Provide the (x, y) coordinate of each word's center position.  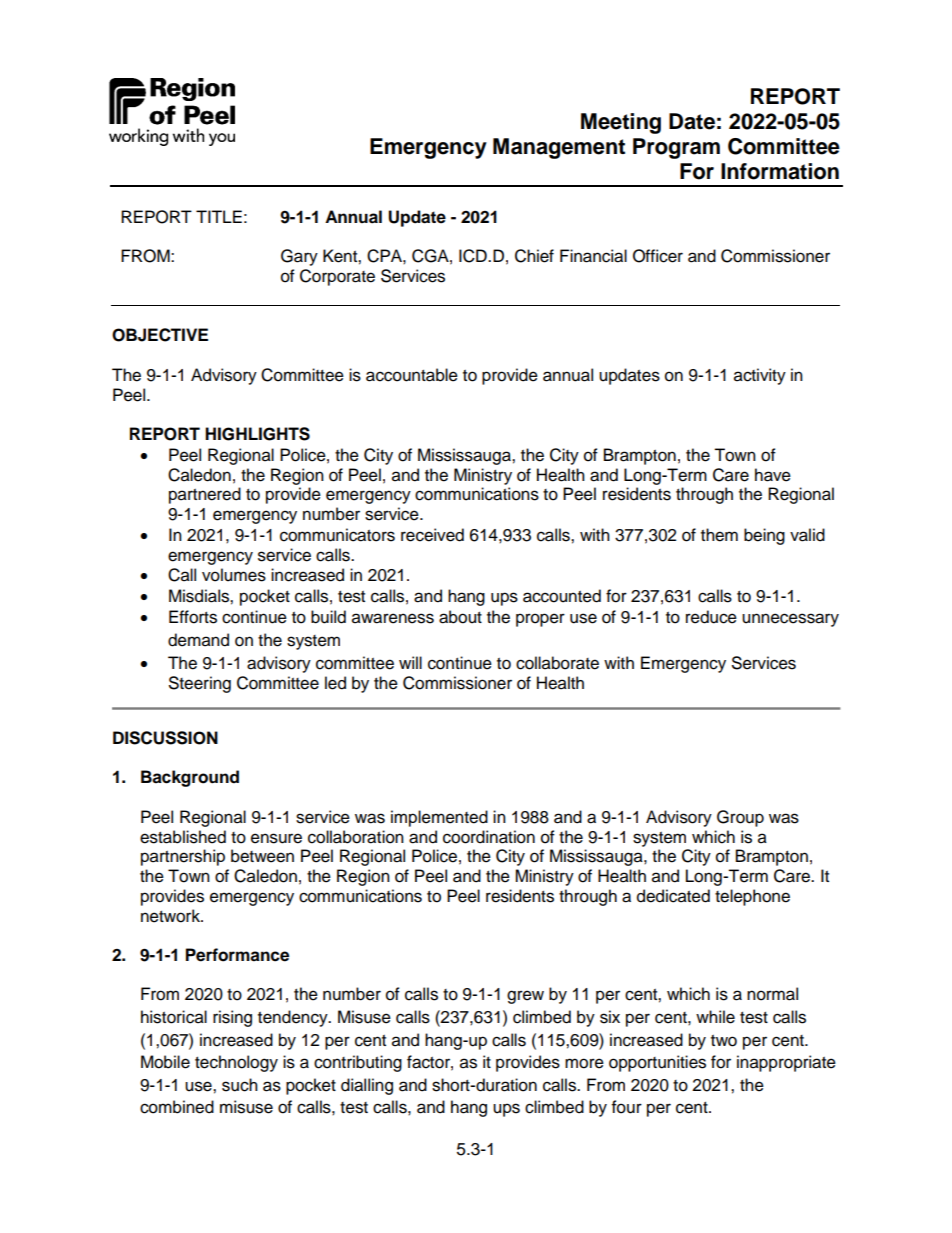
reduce (711, 617)
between (262, 856)
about (460, 617)
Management (559, 148)
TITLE (219, 216)
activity (760, 376)
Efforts (193, 617)
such (240, 1085)
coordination (489, 837)
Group (740, 818)
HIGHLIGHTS (257, 434)
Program (676, 148)
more (584, 1063)
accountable (412, 375)
